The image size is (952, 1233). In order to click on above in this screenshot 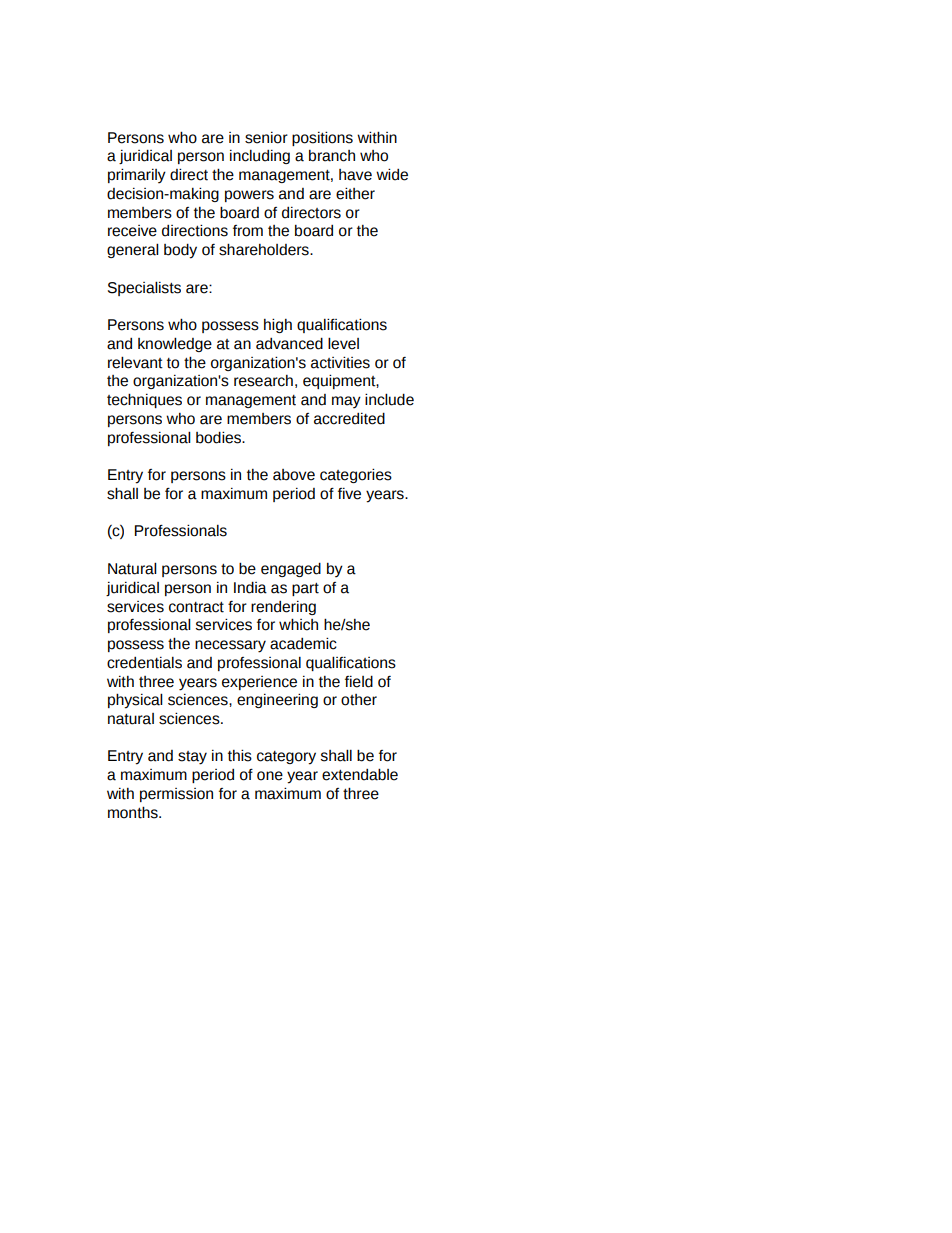, I will do `click(294, 475)`.
